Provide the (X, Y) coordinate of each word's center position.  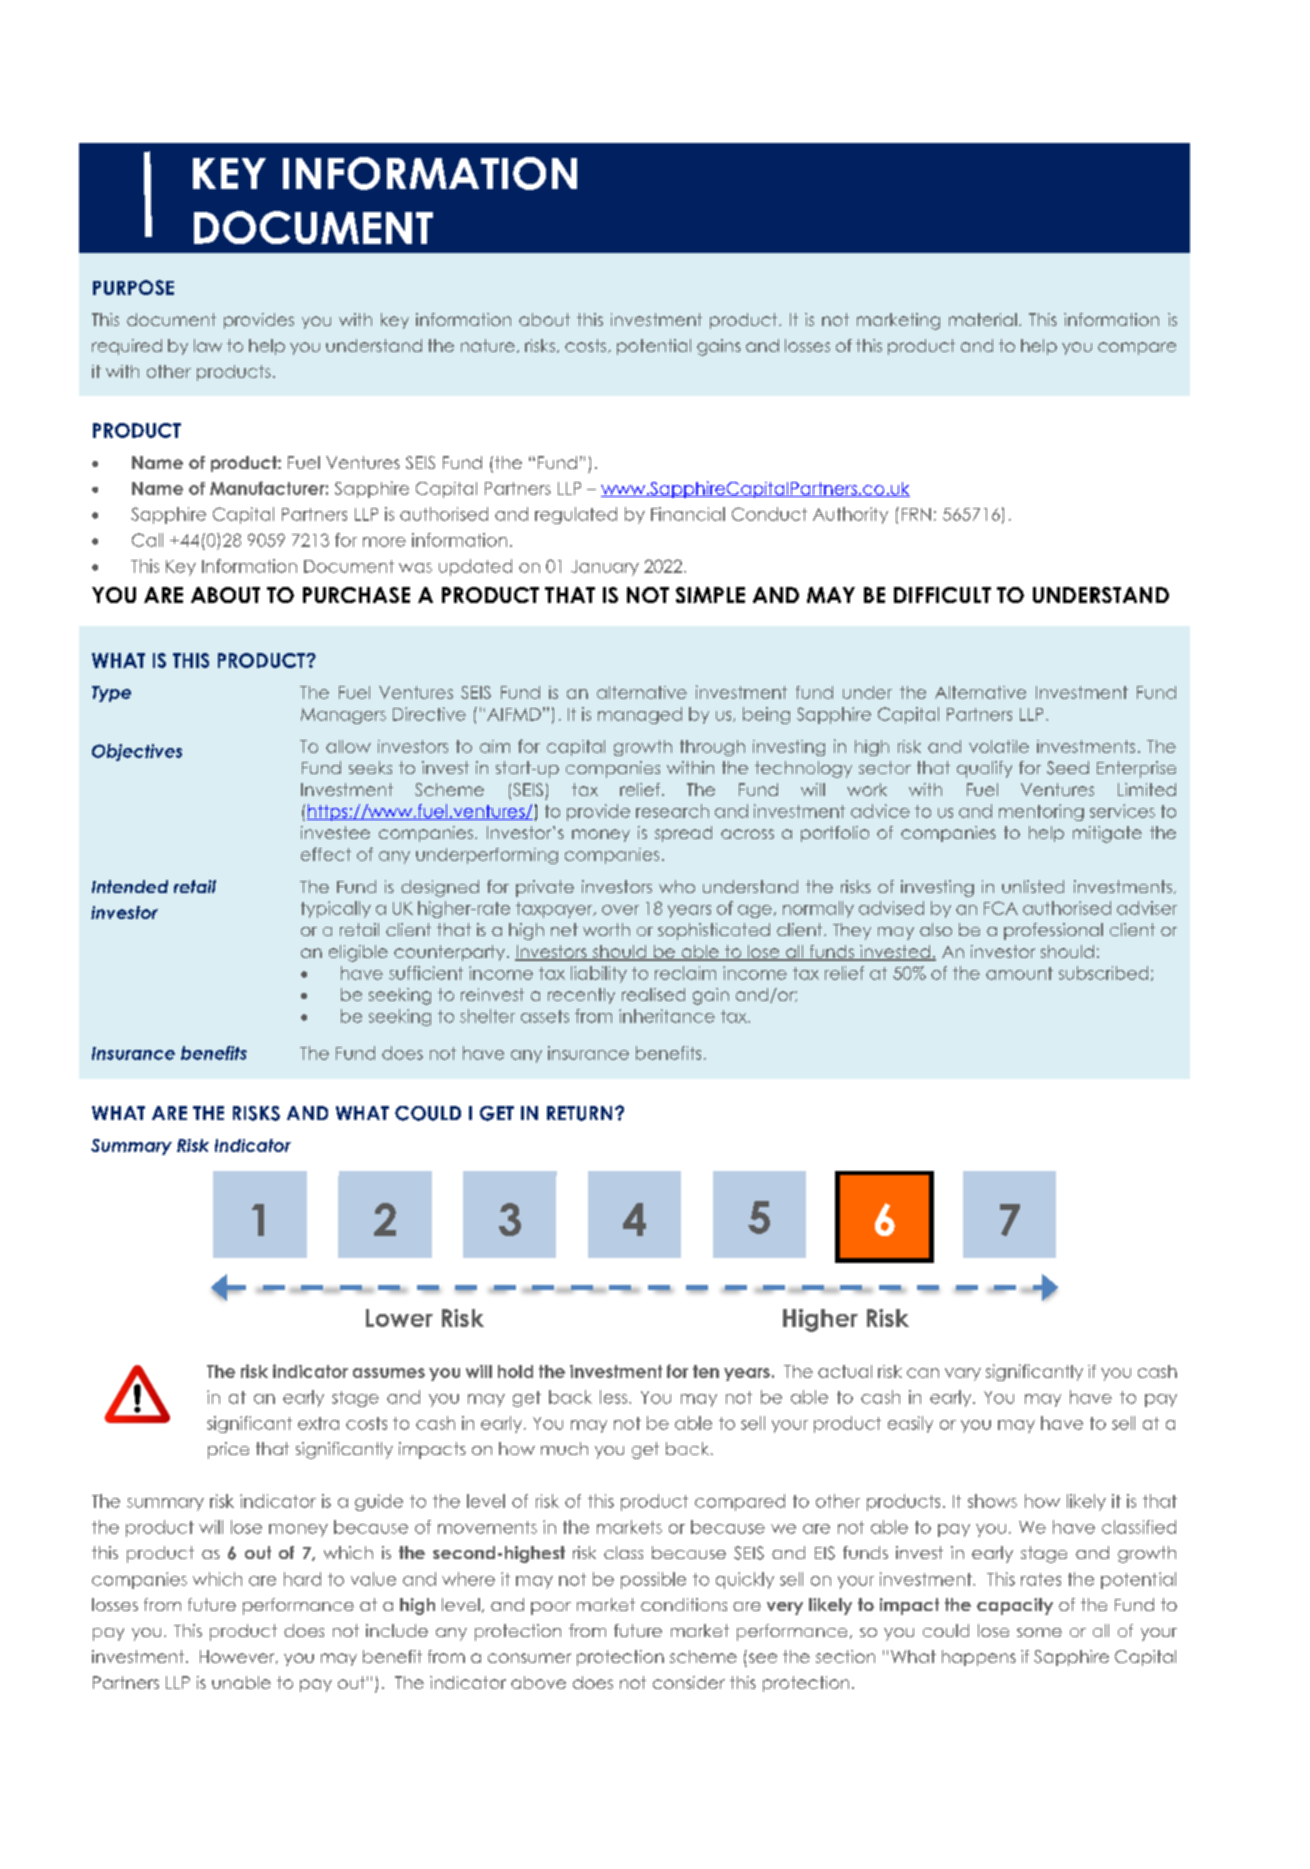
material (983, 319)
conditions (684, 1604)
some (1039, 1632)
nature (488, 345)
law (208, 345)
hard (302, 1579)
